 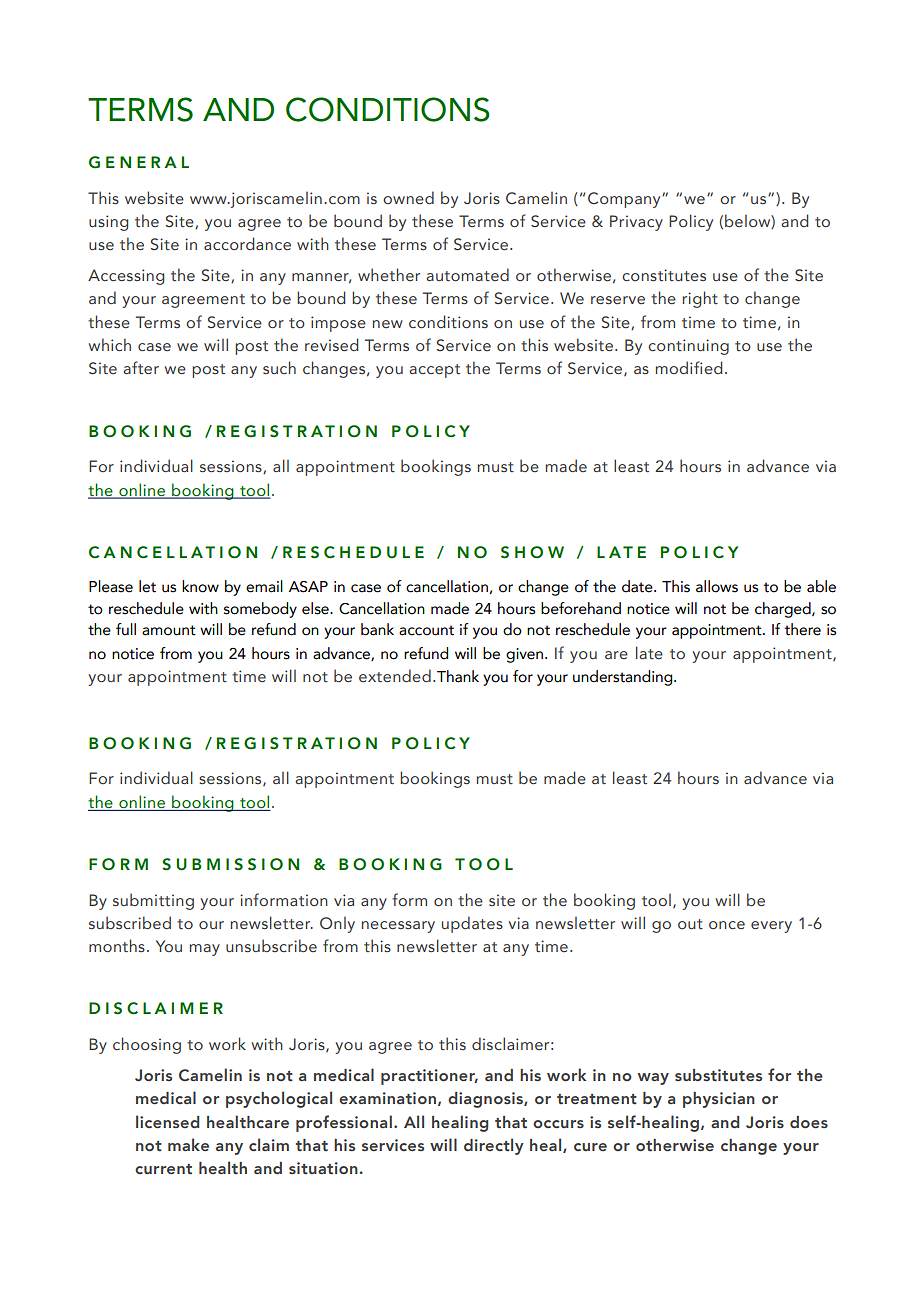 What do you see at coordinates (434, 371) in the page?
I see `accept` at bounding box center [434, 371].
